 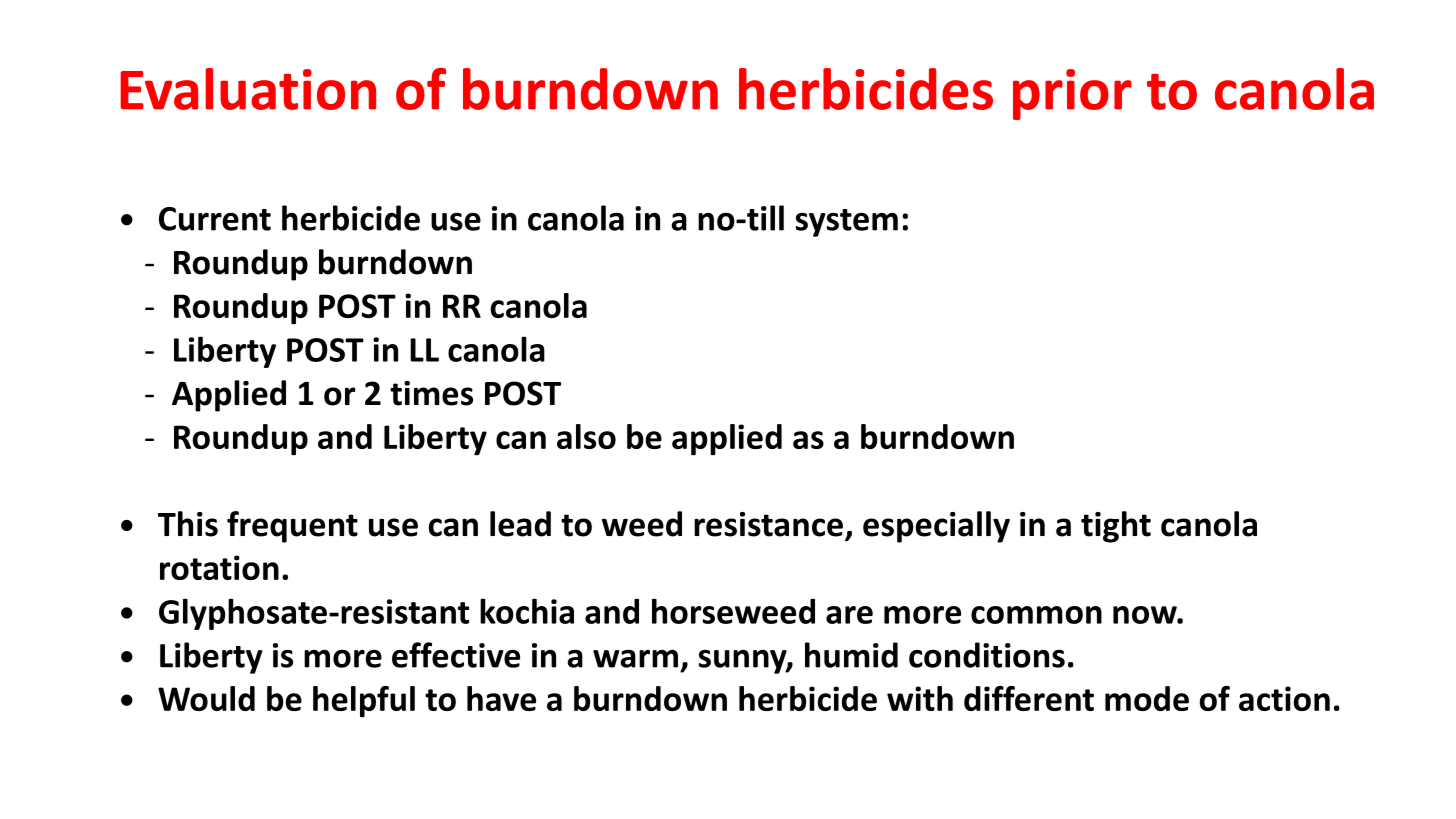 What do you see at coordinates (364, 701) in the document?
I see `helpful` at bounding box center [364, 701].
